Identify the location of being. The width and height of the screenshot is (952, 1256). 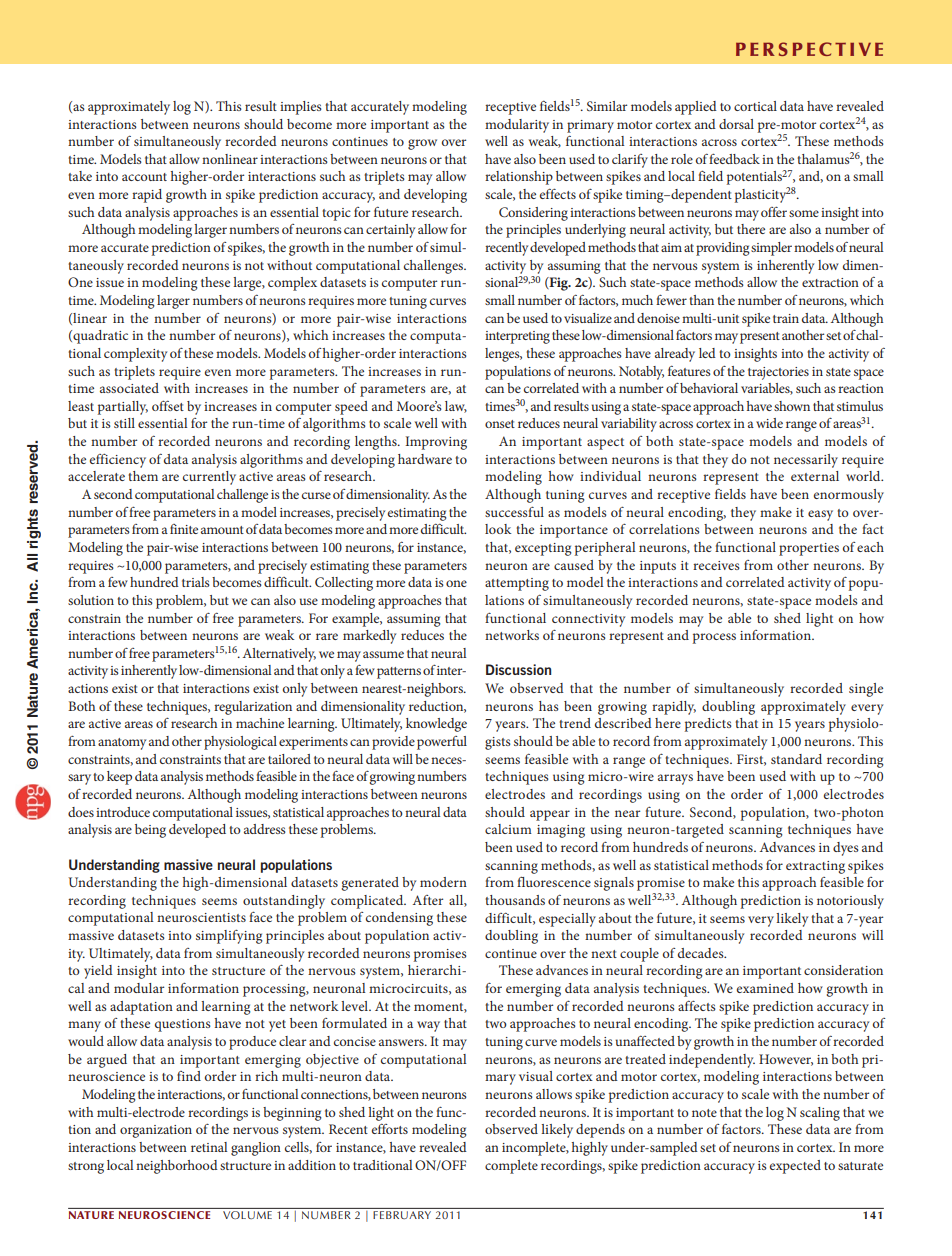
(150, 831).
